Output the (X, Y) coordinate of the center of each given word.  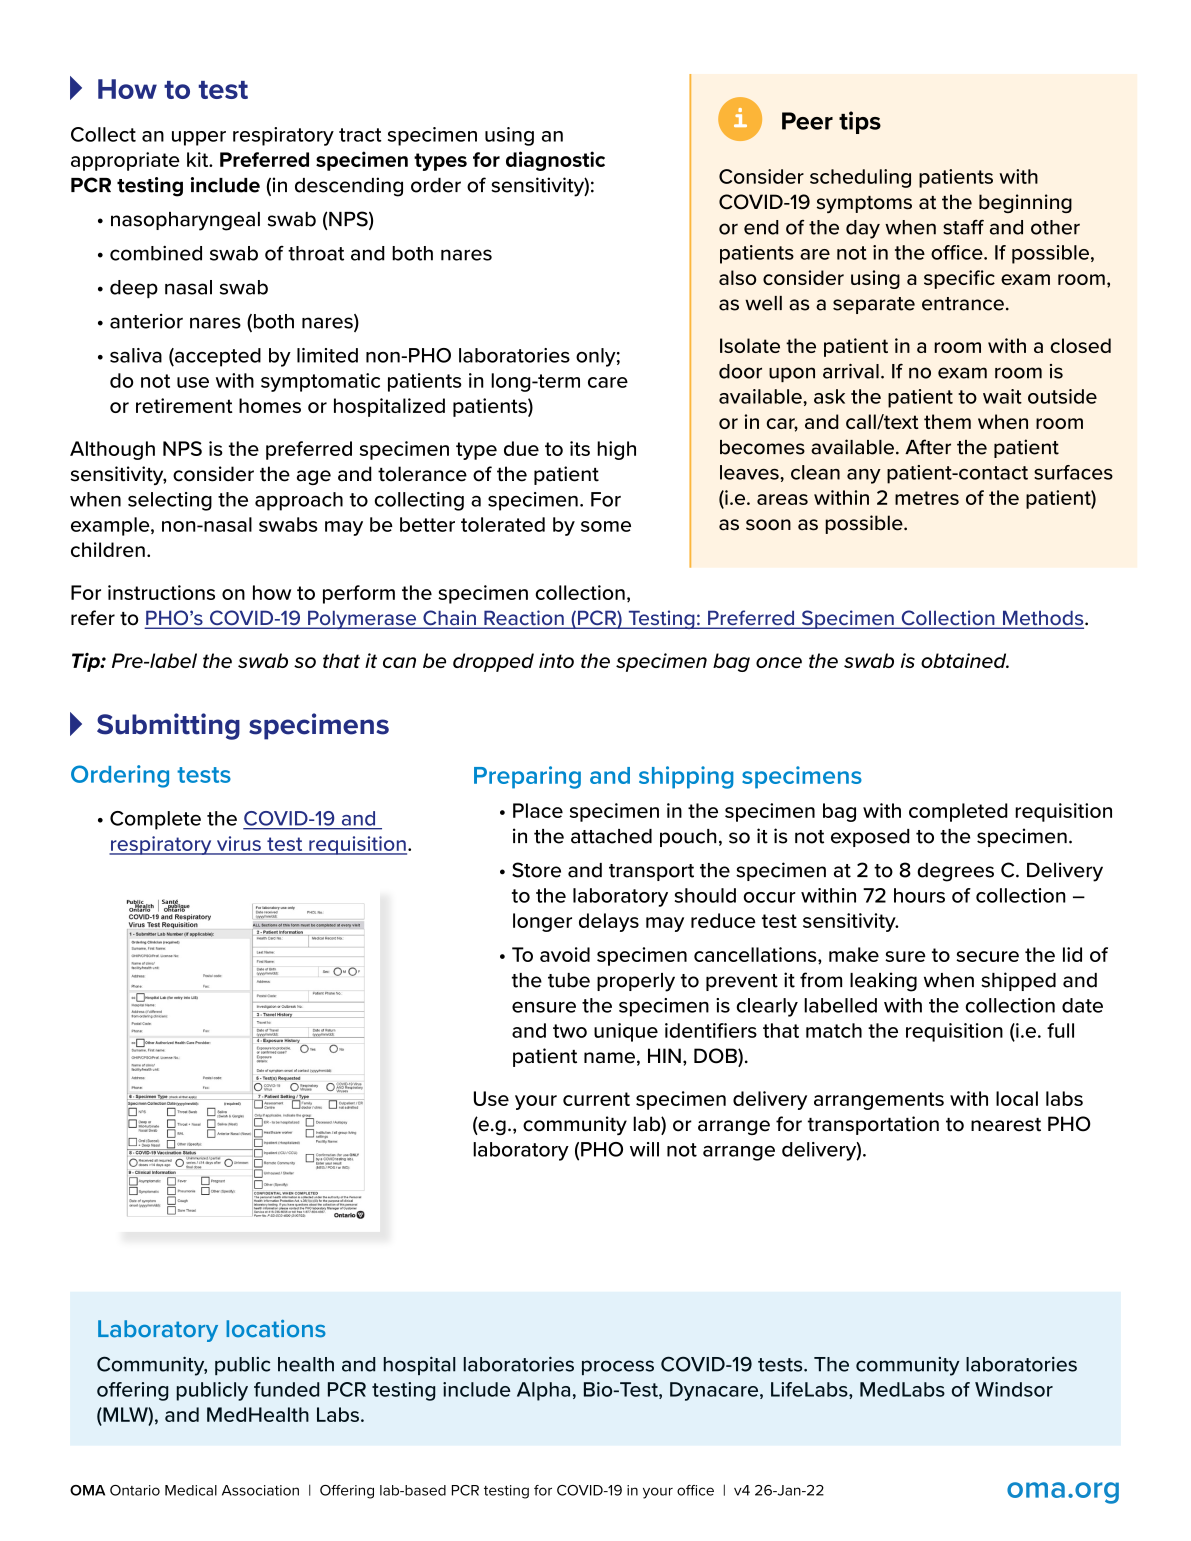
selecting (170, 501)
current (596, 1099)
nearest (1006, 1125)
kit (199, 159)
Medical (191, 1490)
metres (927, 498)
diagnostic (555, 161)
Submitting (168, 726)
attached (611, 836)
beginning (1025, 203)
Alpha (543, 1391)
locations (276, 1329)
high (616, 450)
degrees (955, 872)
